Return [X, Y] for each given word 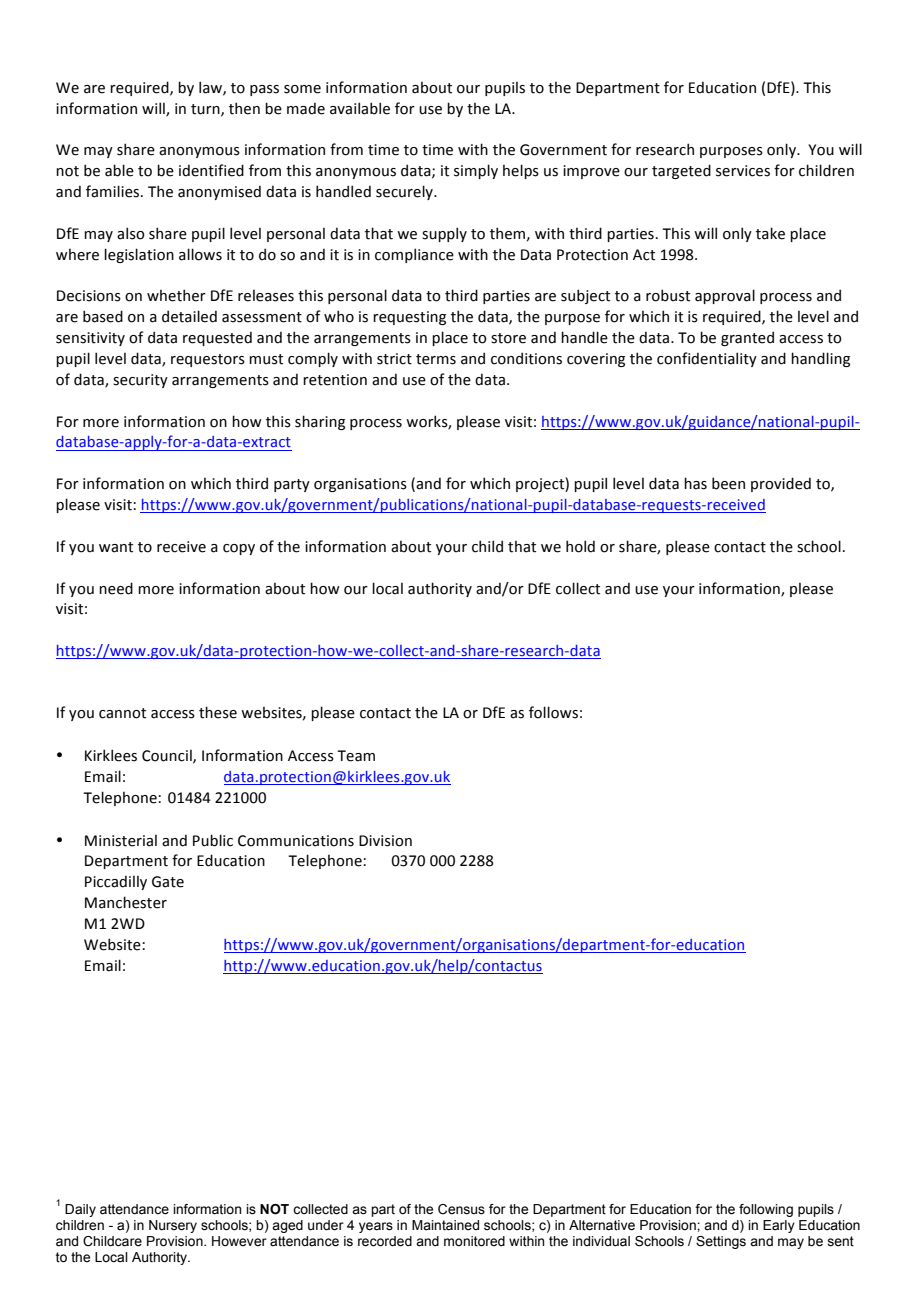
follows [553, 712]
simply [476, 171]
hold [580, 546]
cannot [122, 713]
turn [206, 110]
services [743, 171]
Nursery [173, 1226]
